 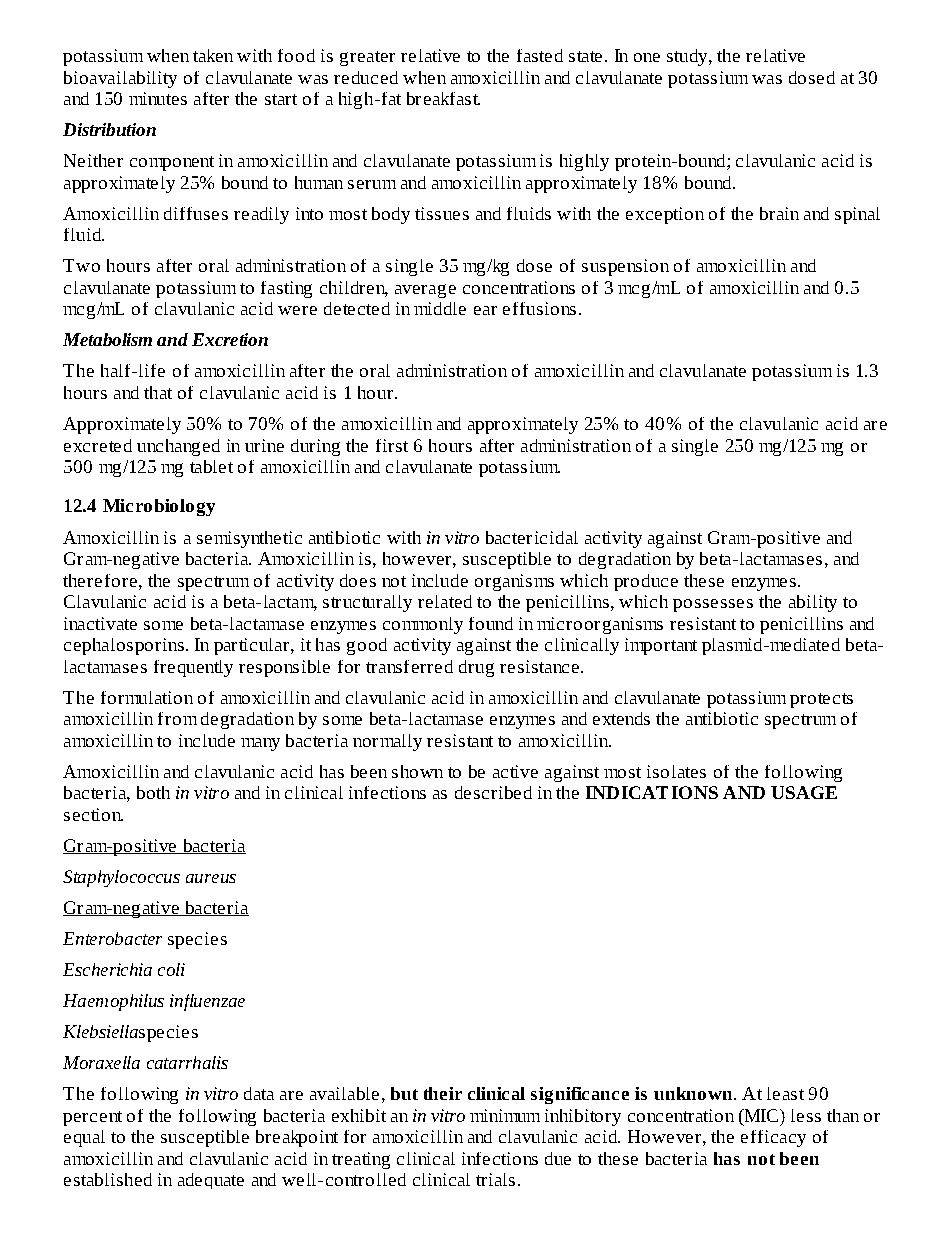 What do you see at coordinates (495, 1179) in the document?
I see `trials` at bounding box center [495, 1179].
